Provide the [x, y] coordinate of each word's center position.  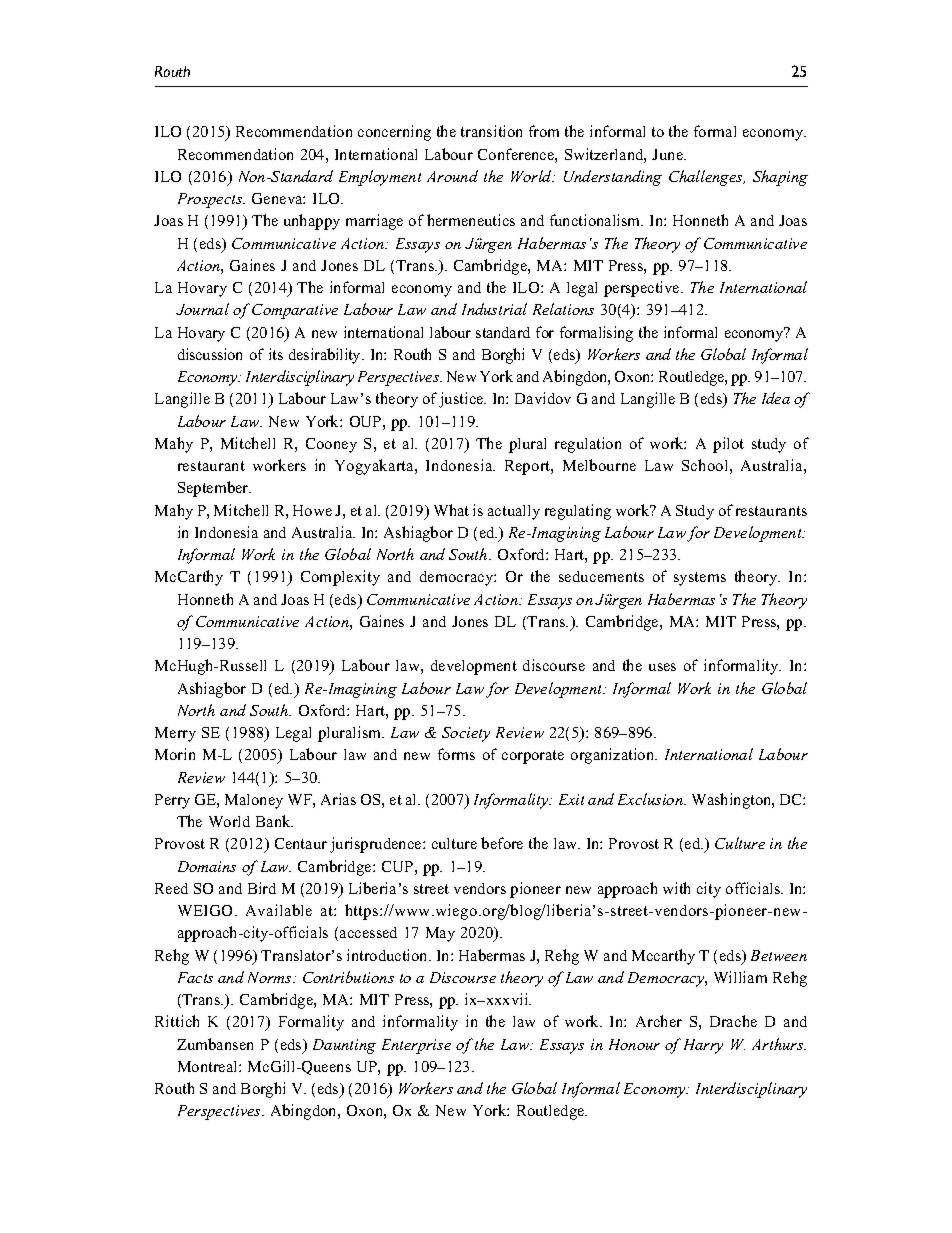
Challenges [707, 178]
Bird [262, 888]
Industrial [494, 309]
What [451, 510]
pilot [728, 445]
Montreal [209, 1066]
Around [452, 176]
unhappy [312, 222]
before [502, 843]
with [676, 888]
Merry [175, 734]
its [276, 354]
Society [466, 734]
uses [662, 667]
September [214, 489]
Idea [776, 398]
